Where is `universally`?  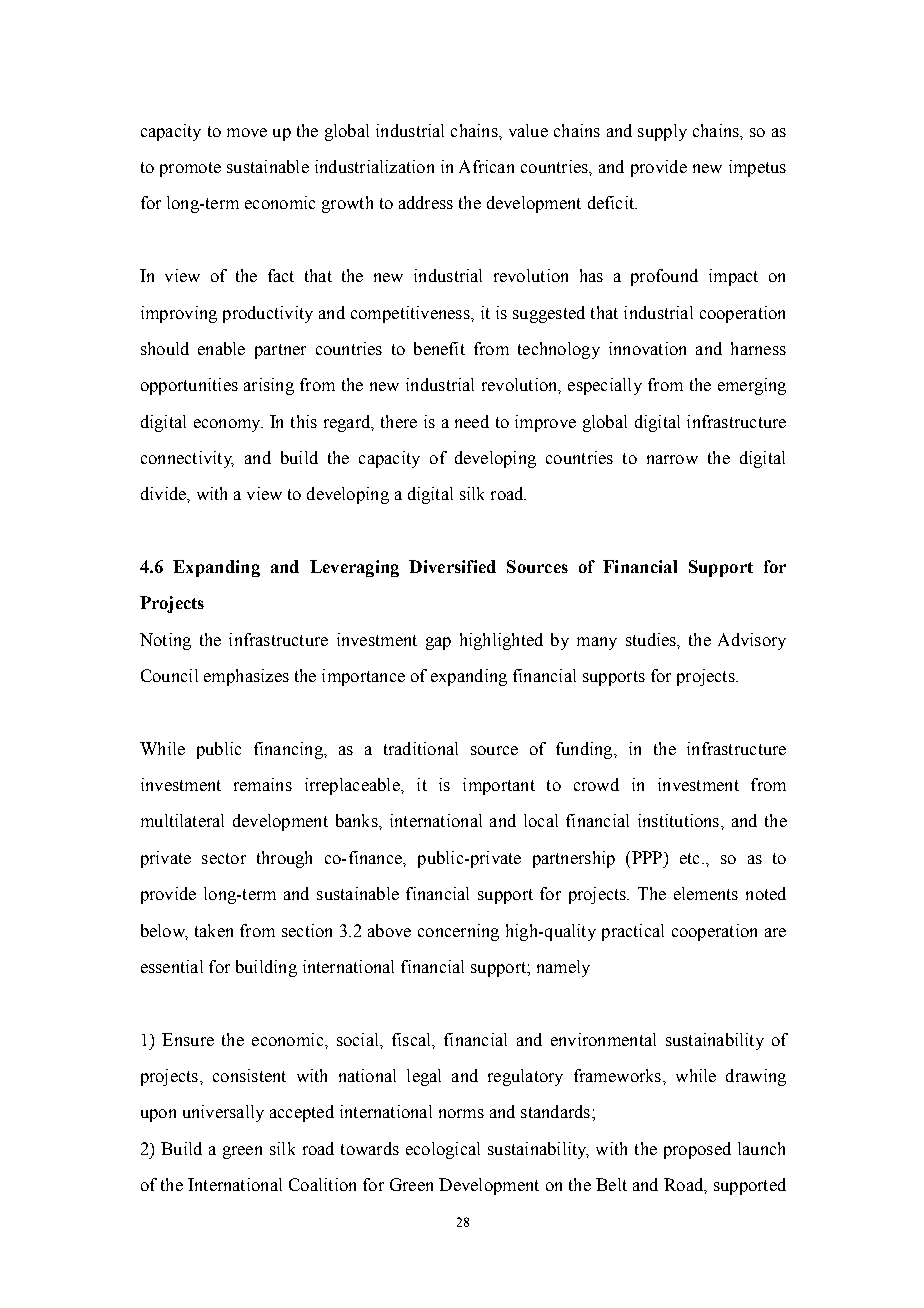
universally is located at coordinates (223, 1113).
